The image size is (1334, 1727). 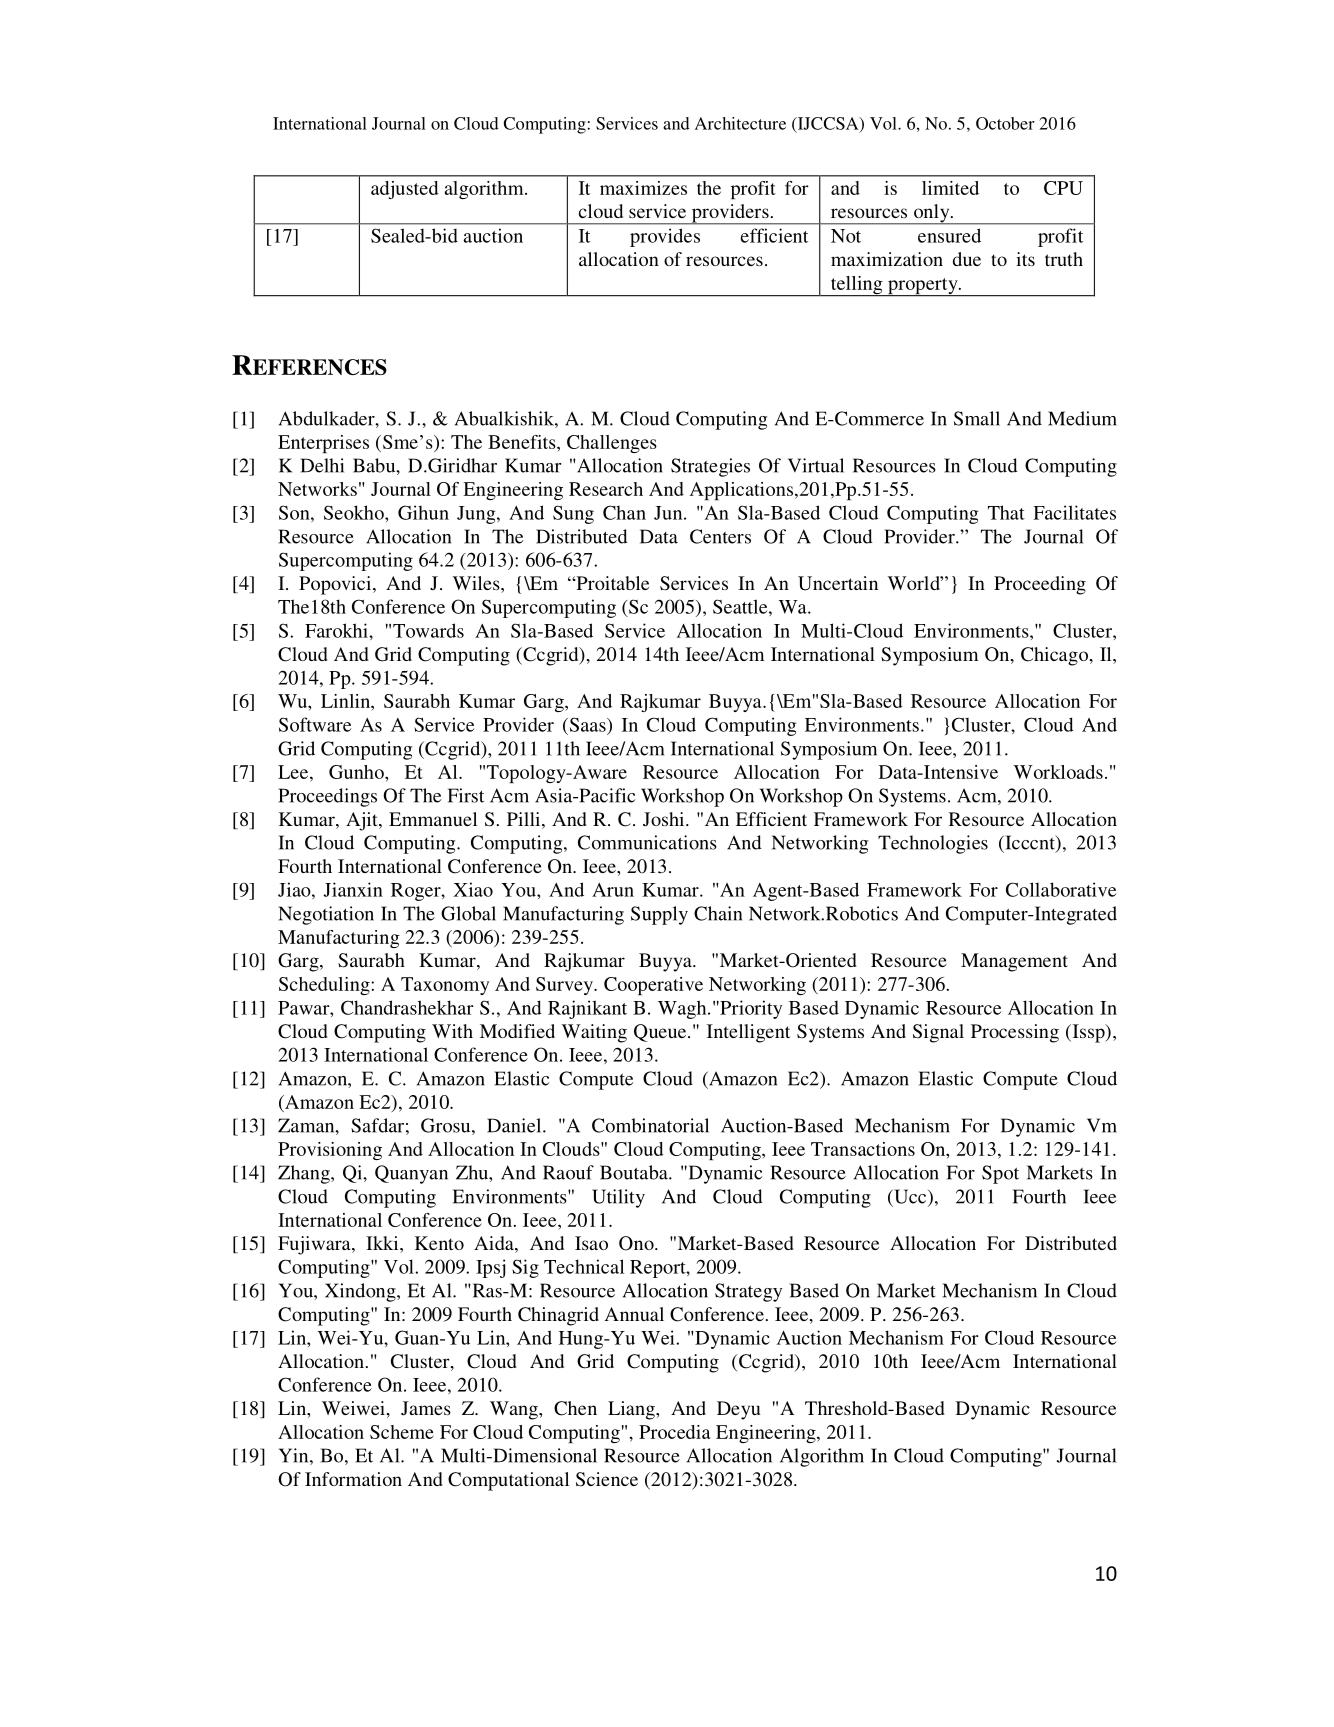 I want to click on Emmanuel, so click(x=433, y=819).
